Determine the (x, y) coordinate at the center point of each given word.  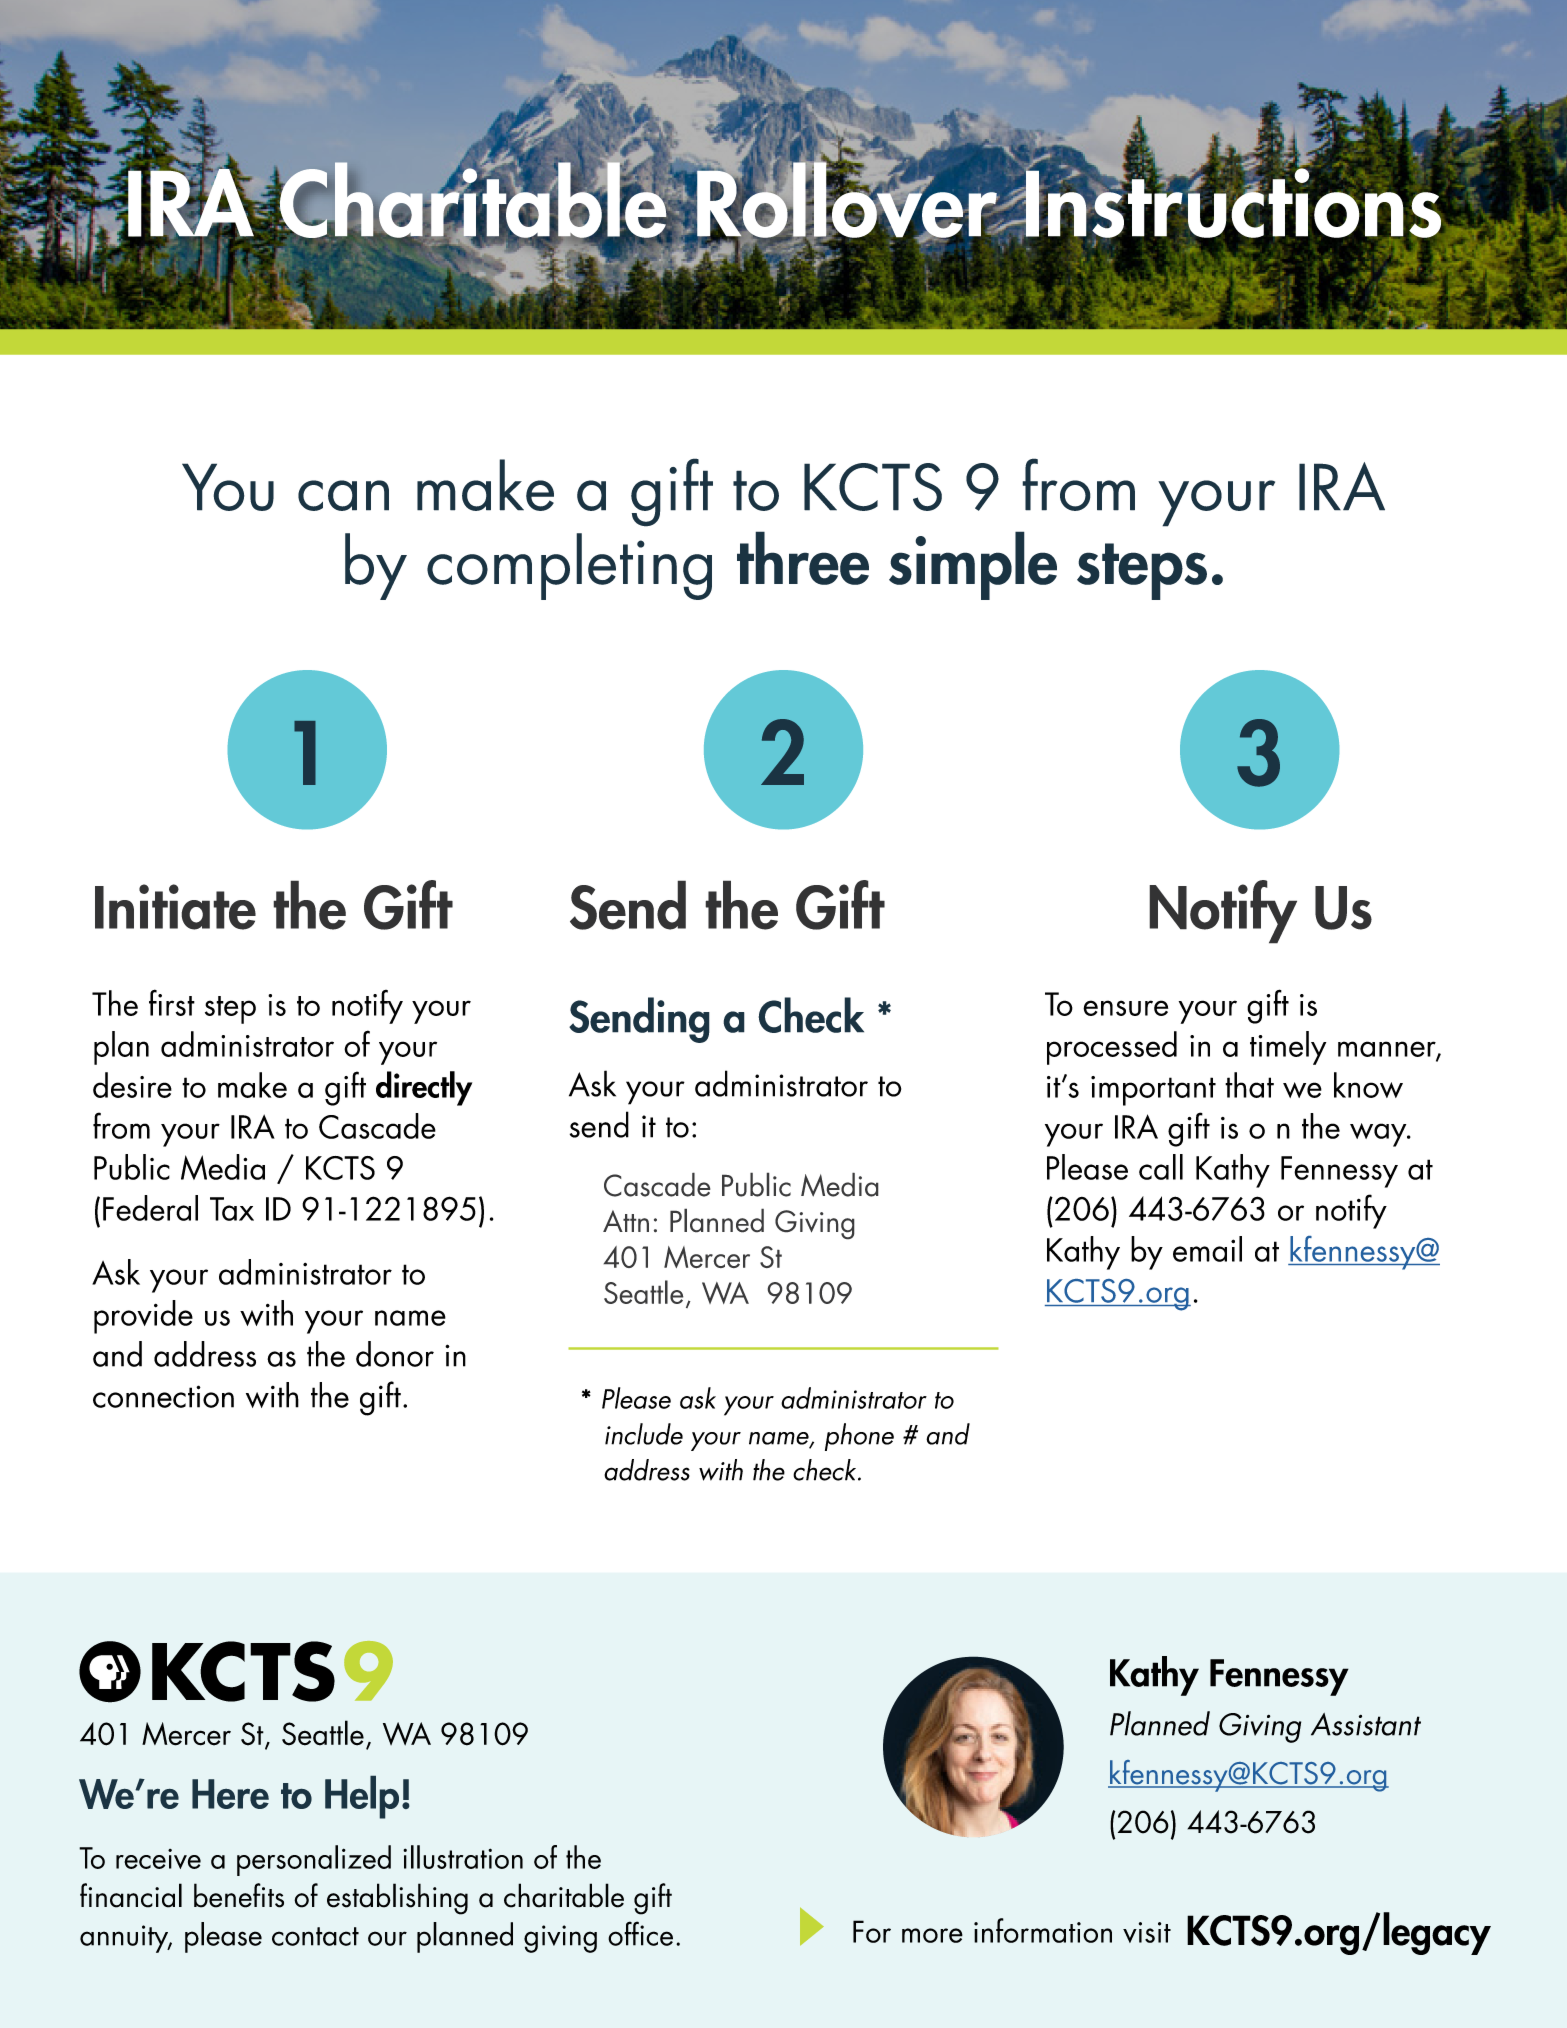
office (640, 1933)
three (803, 558)
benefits (239, 1895)
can (343, 495)
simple (973, 565)
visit (1147, 1932)
